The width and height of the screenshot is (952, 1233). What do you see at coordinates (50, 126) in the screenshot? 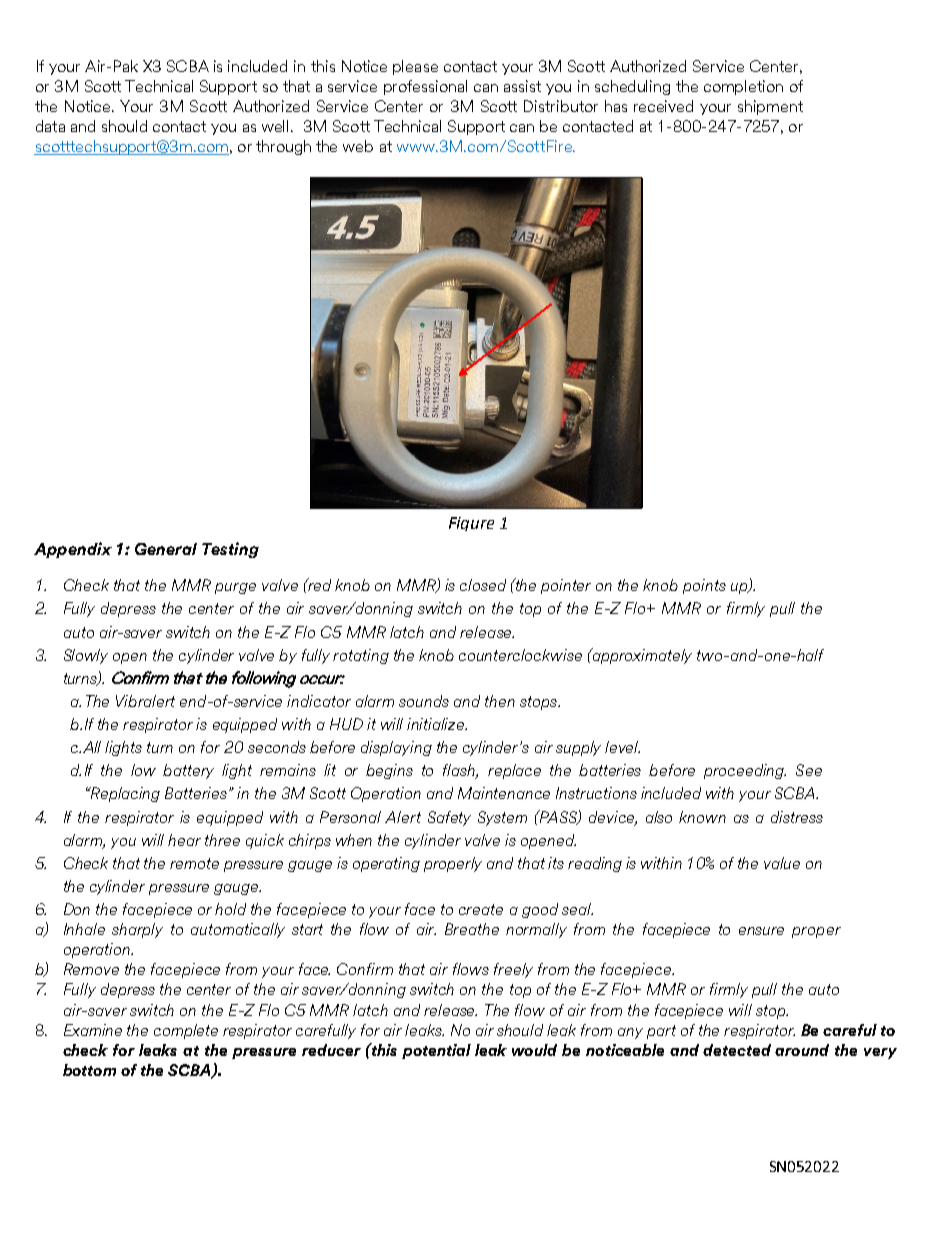
I see `data` at bounding box center [50, 126].
